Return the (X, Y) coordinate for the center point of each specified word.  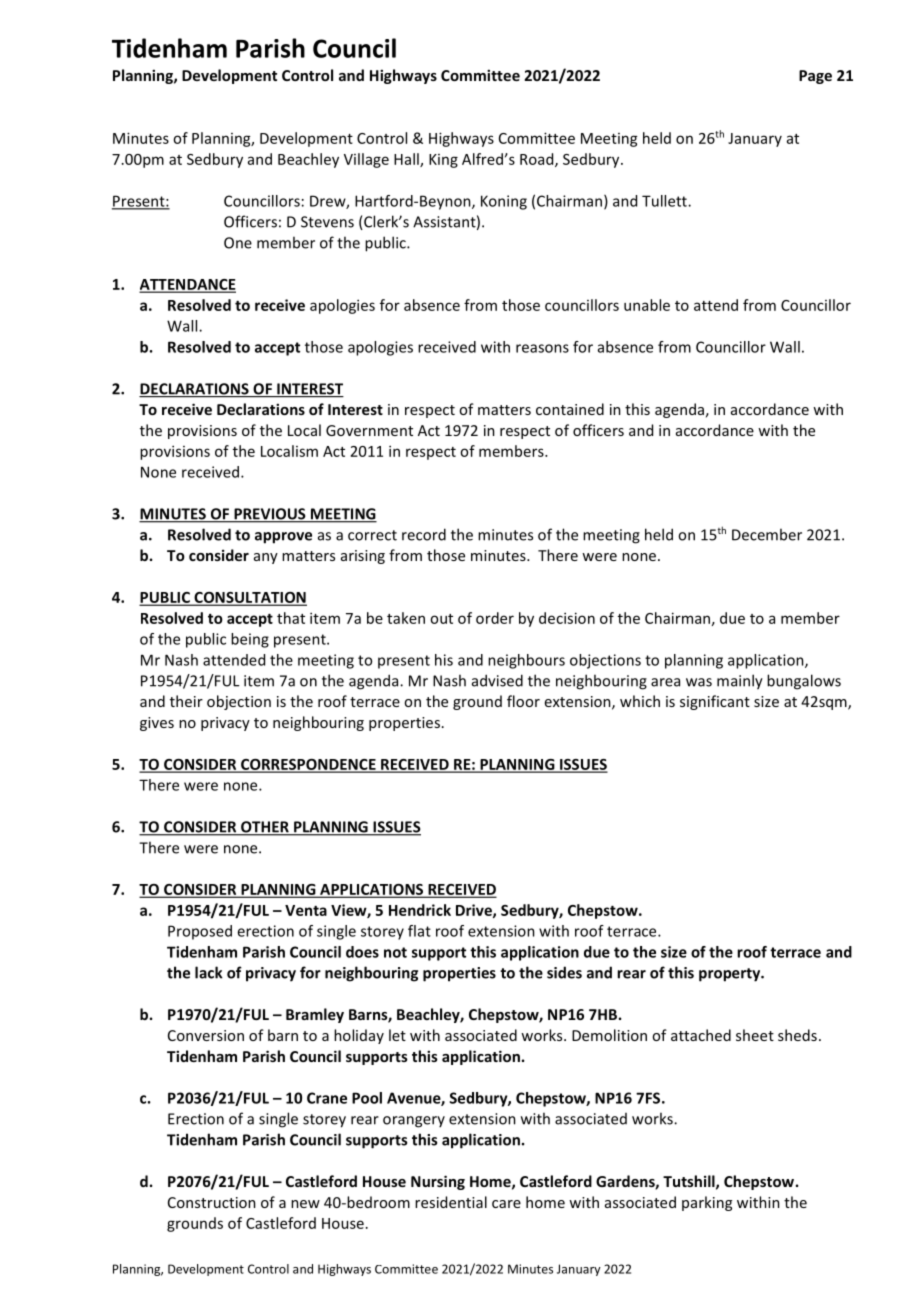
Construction (212, 1202)
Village (366, 160)
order (495, 618)
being (250, 640)
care (506, 1204)
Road (538, 160)
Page (815, 77)
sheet (755, 1035)
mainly (740, 682)
